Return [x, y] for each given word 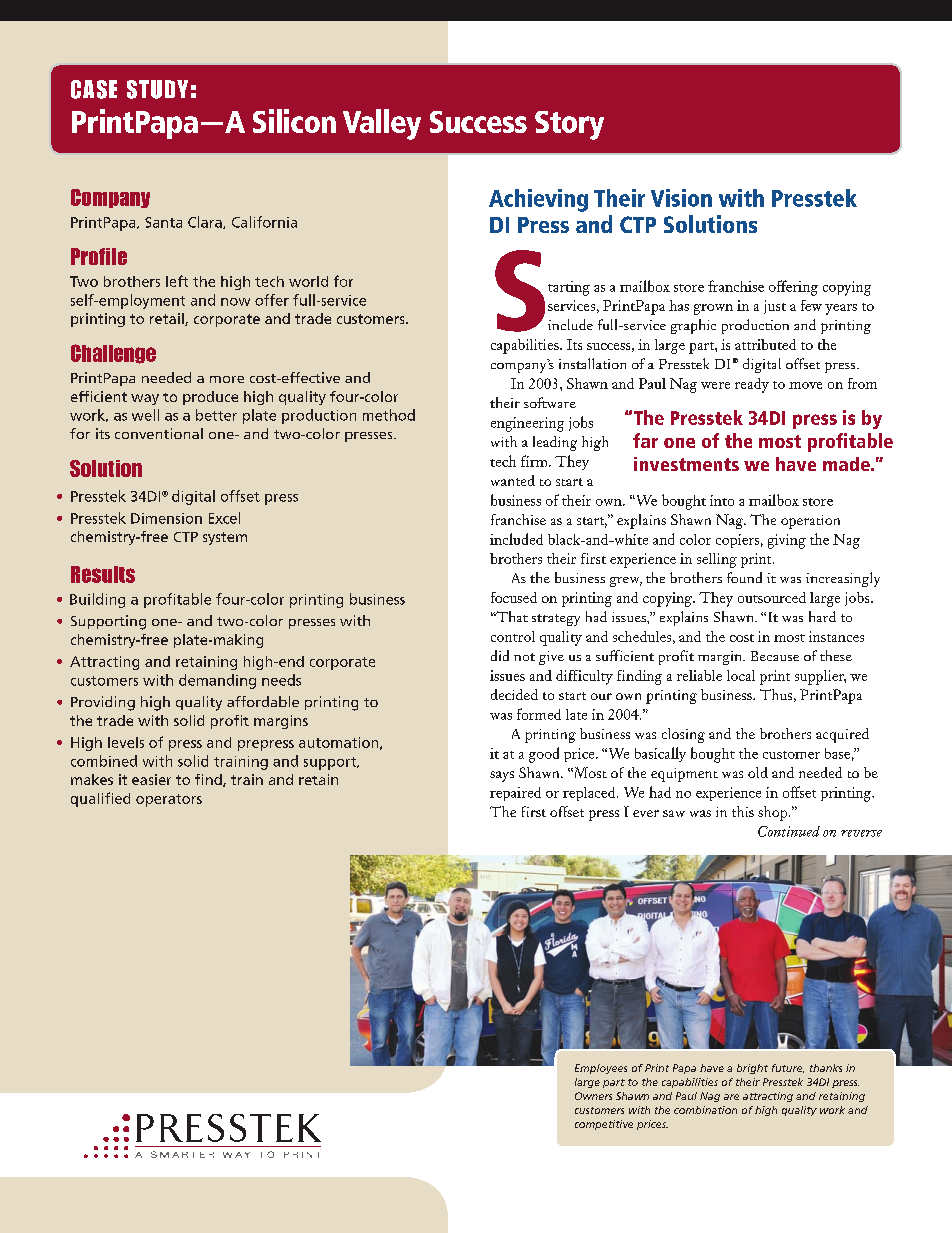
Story [569, 125]
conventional [159, 433]
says [502, 776]
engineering [527, 424]
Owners [593, 1096]
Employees [601, 1069]
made [847, 464]
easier [151, 779]
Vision [681, 198]
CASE [94, 89]
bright [752, 1069]
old [758, 772]
